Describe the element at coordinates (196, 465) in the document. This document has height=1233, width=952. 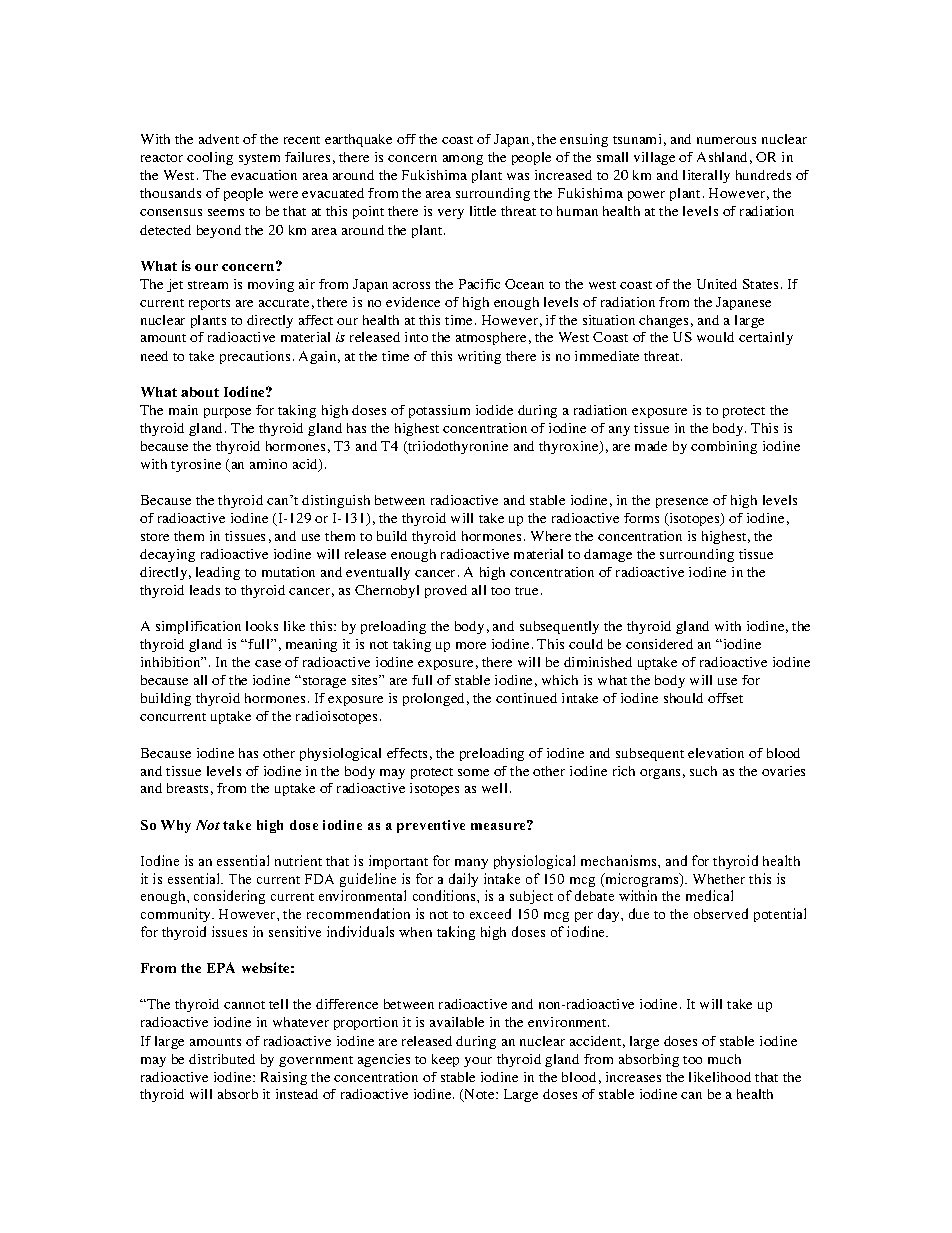
I see `tyrosine` at that location.
